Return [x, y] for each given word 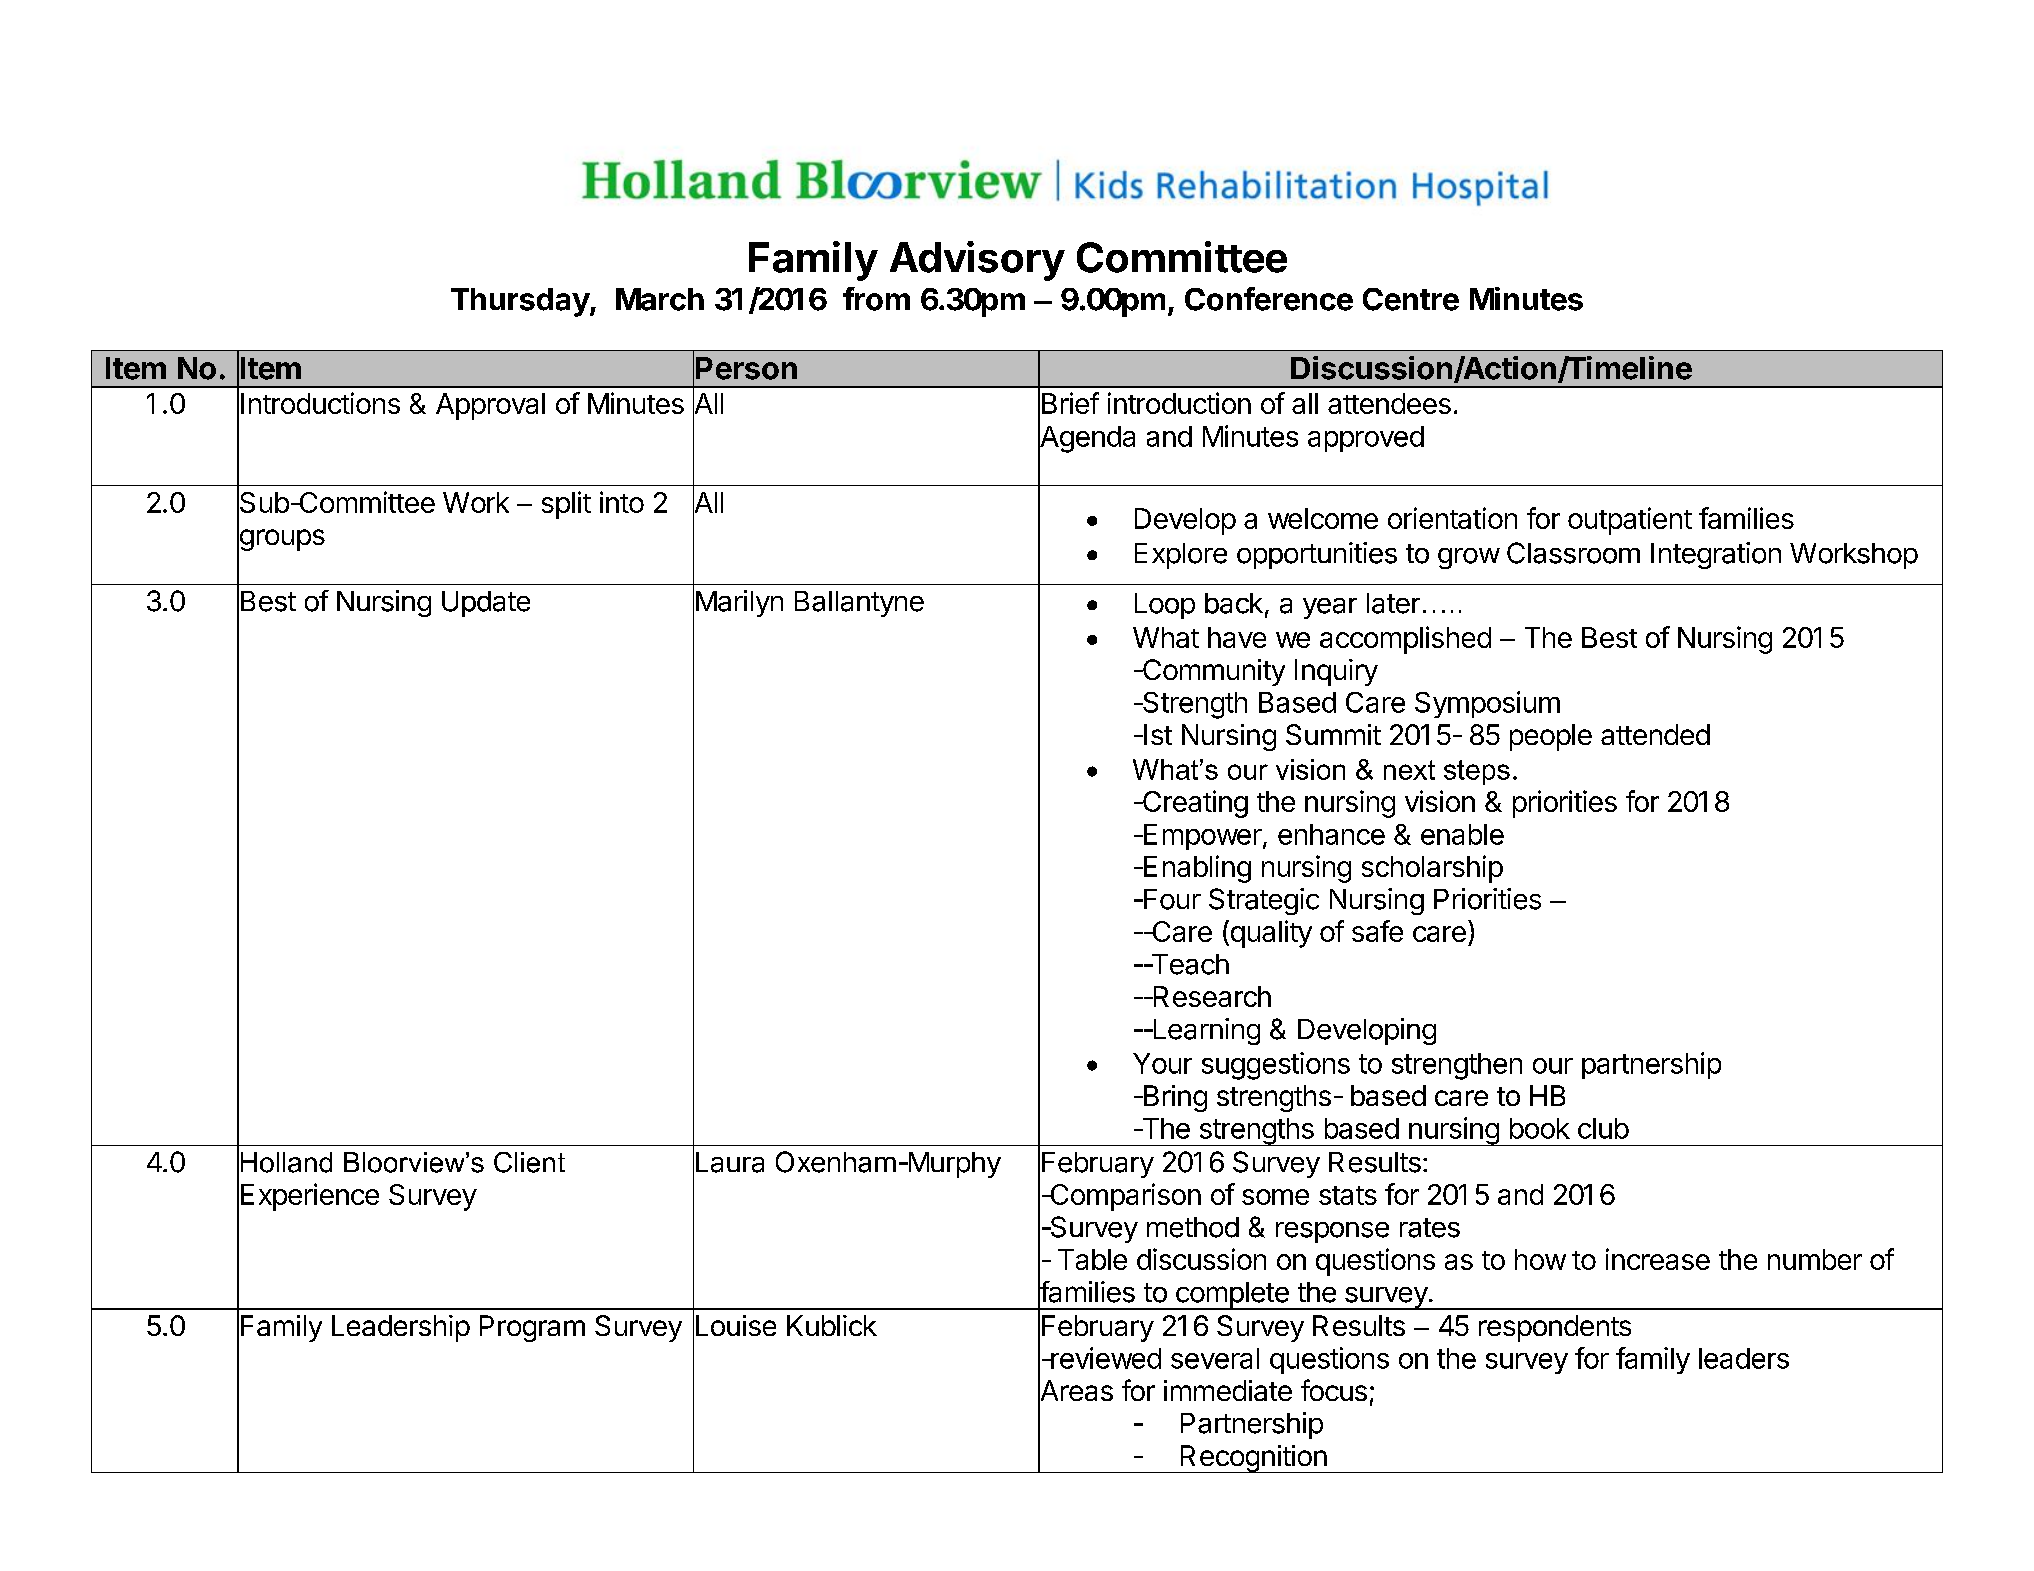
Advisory [977, 261]
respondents [1555, 1328]
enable [1462, 834]
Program [532, 1328]
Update [486, 604]
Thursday [521, 302]
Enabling [1196, 869]
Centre [1411, 299]
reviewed [1105, 1358]
